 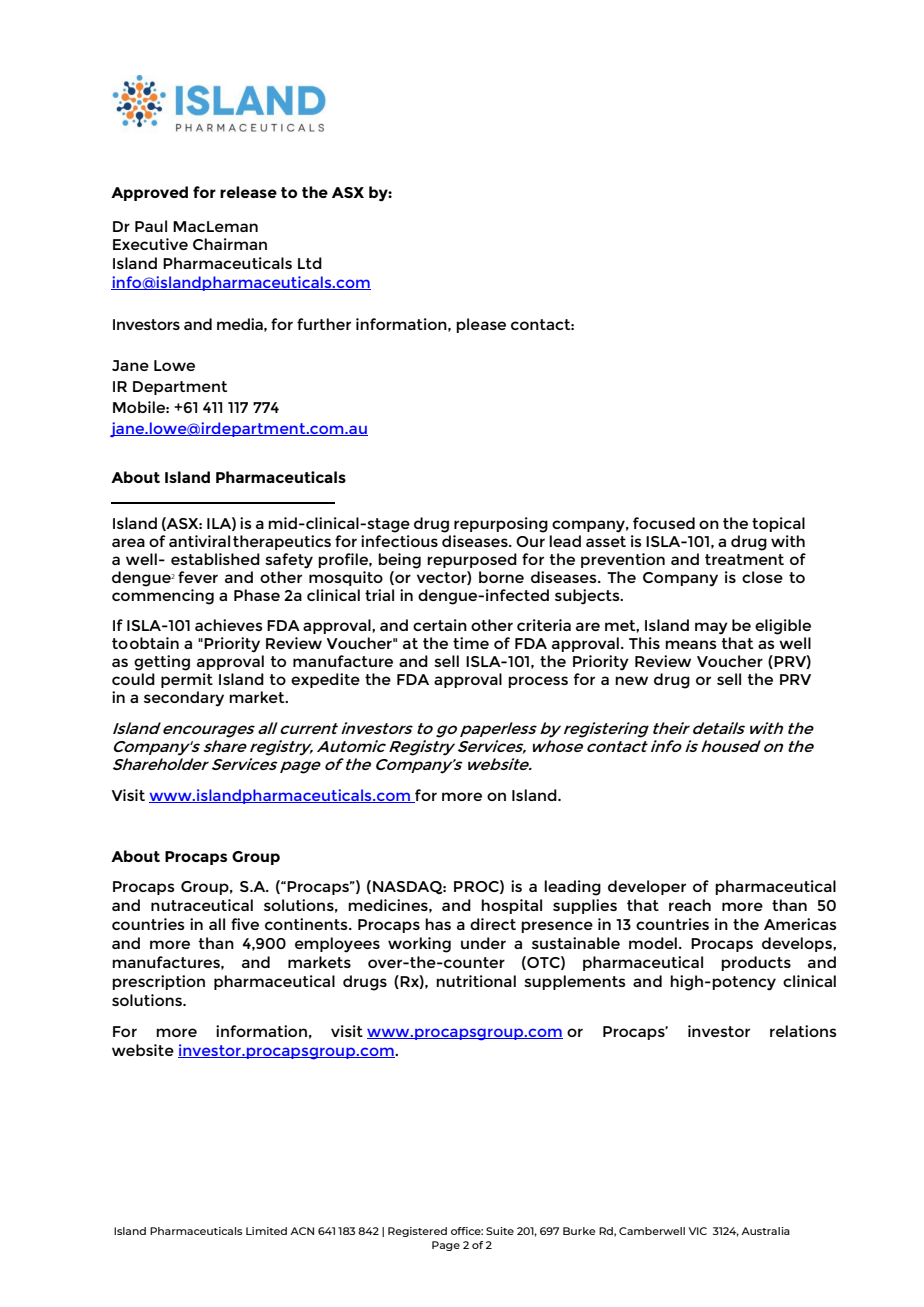 What do you see at coordinates (756, 963) in the image?
I see `products` at bounding box center [756, 963].
